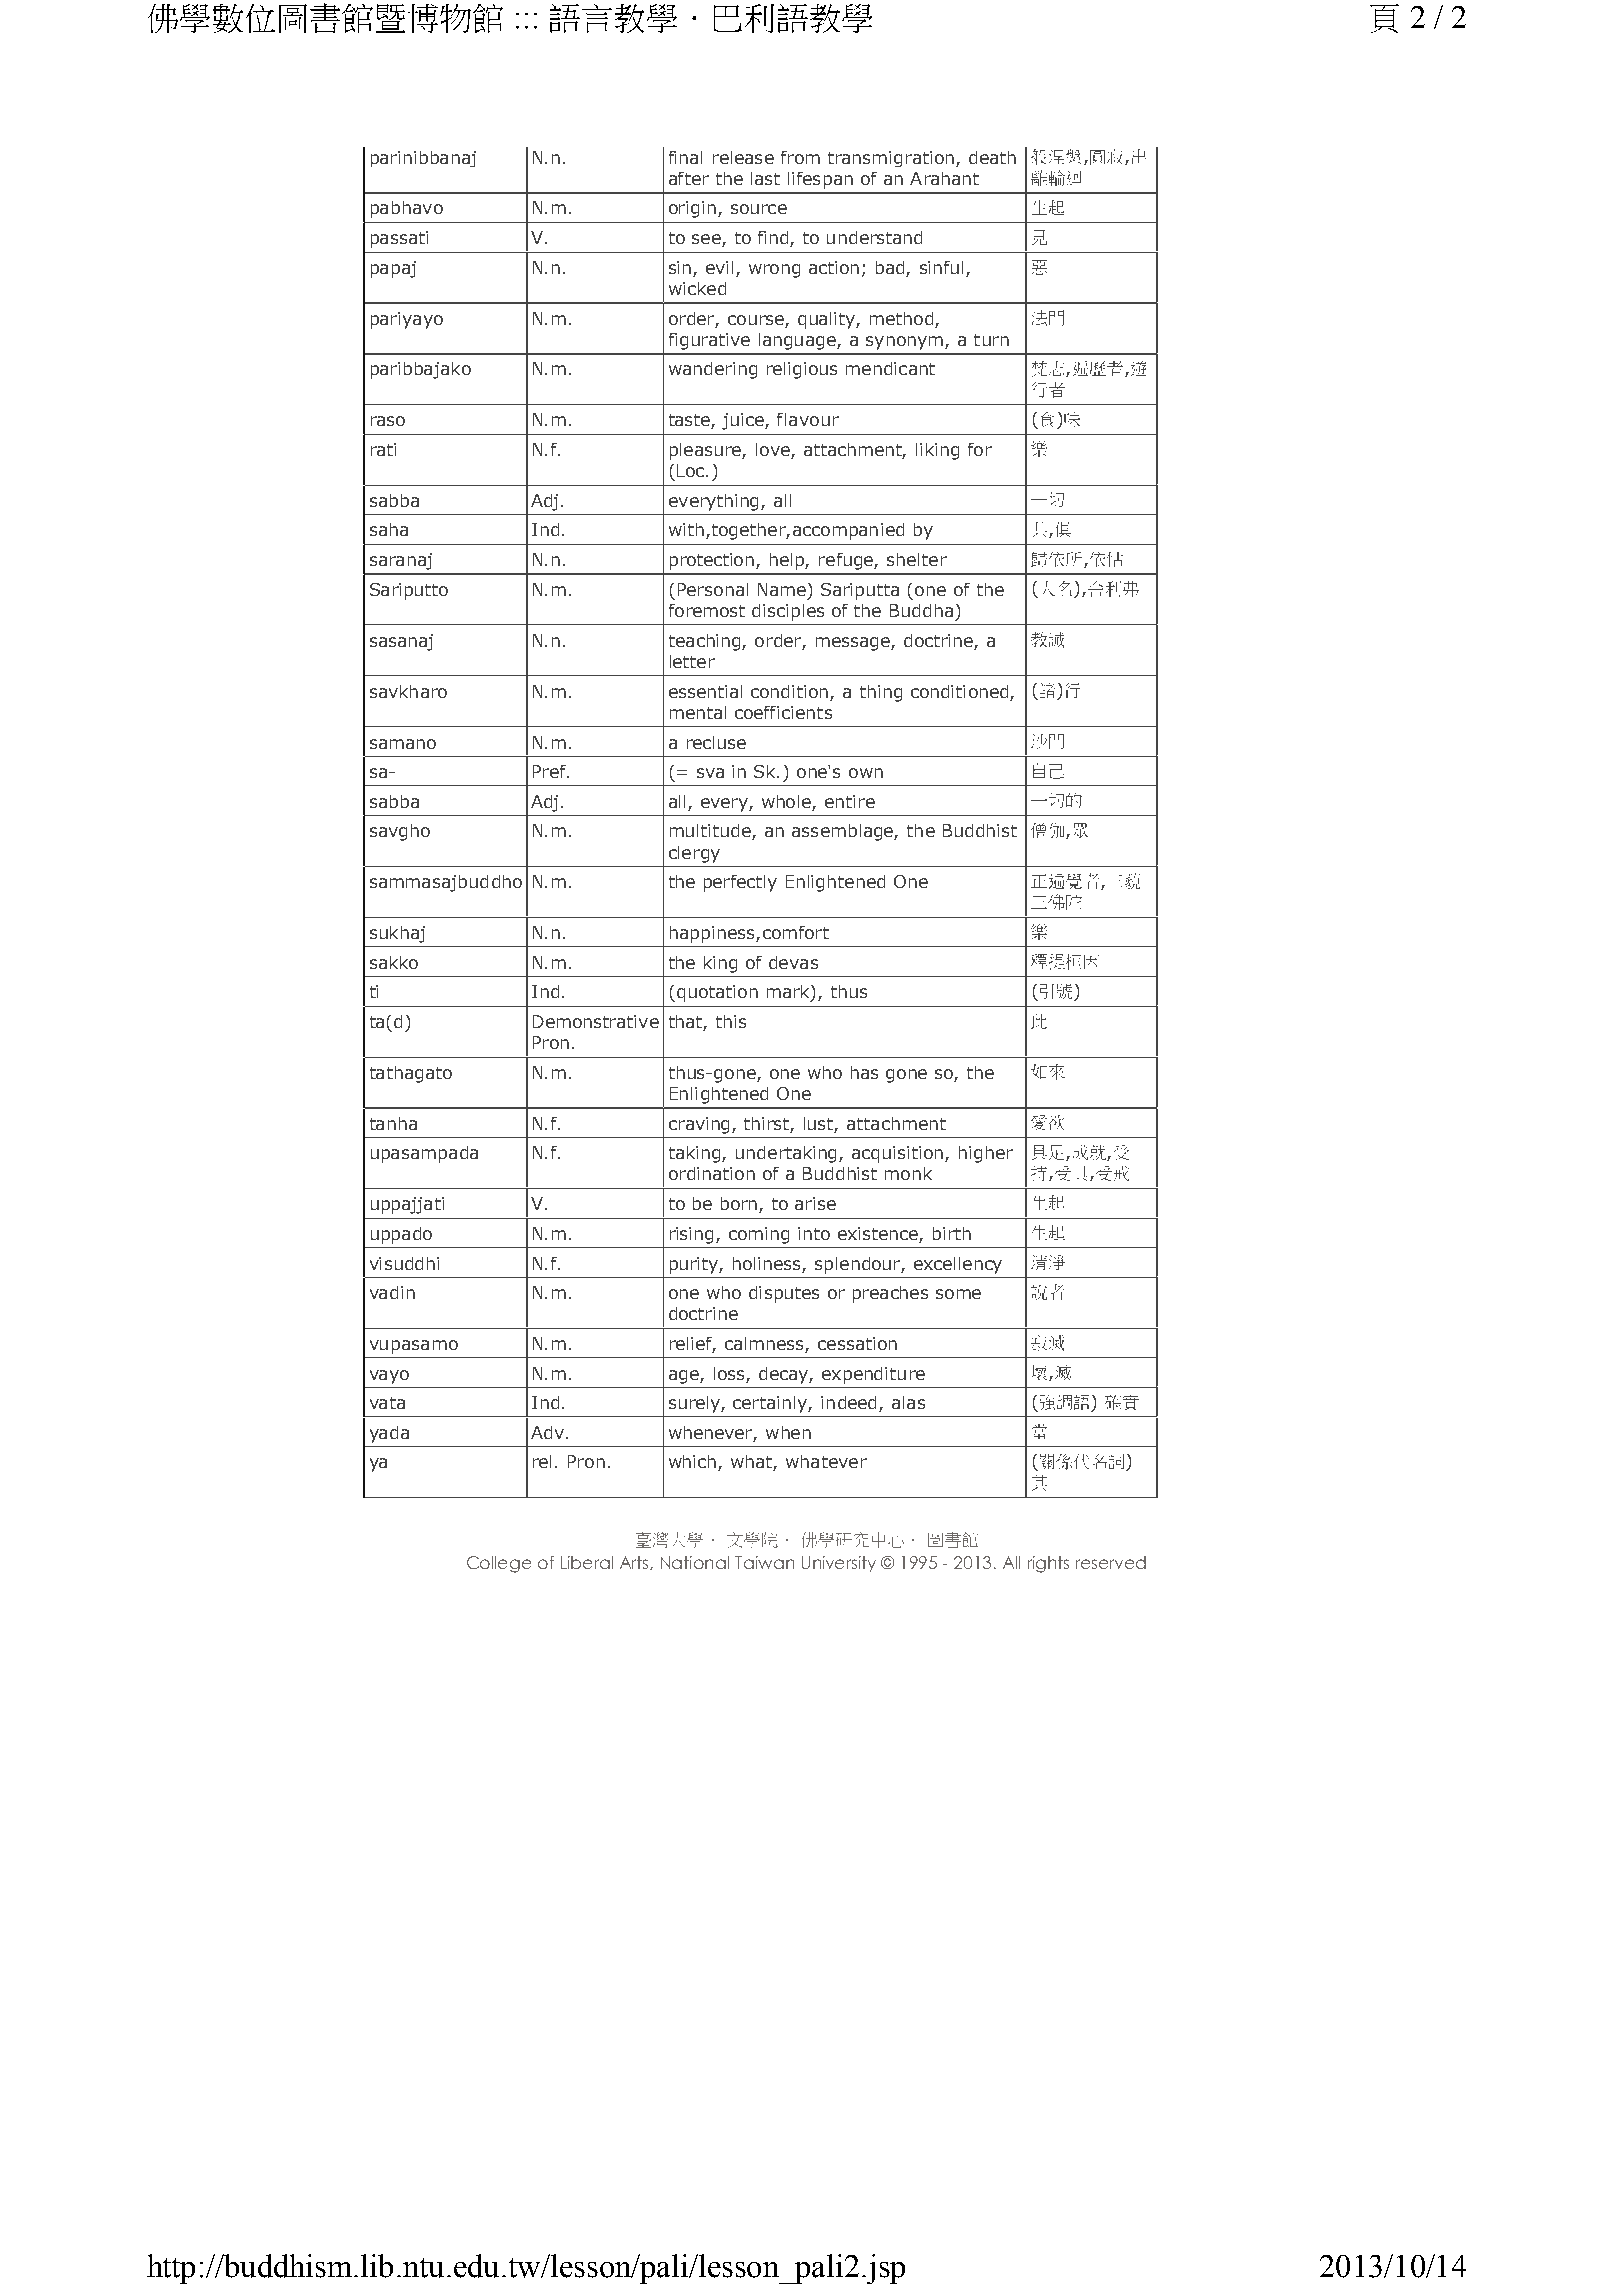 This image has height=2285, width=1615. Describe the element at coordinates (1048, 1564) in the image. I see `rights` at that location.
